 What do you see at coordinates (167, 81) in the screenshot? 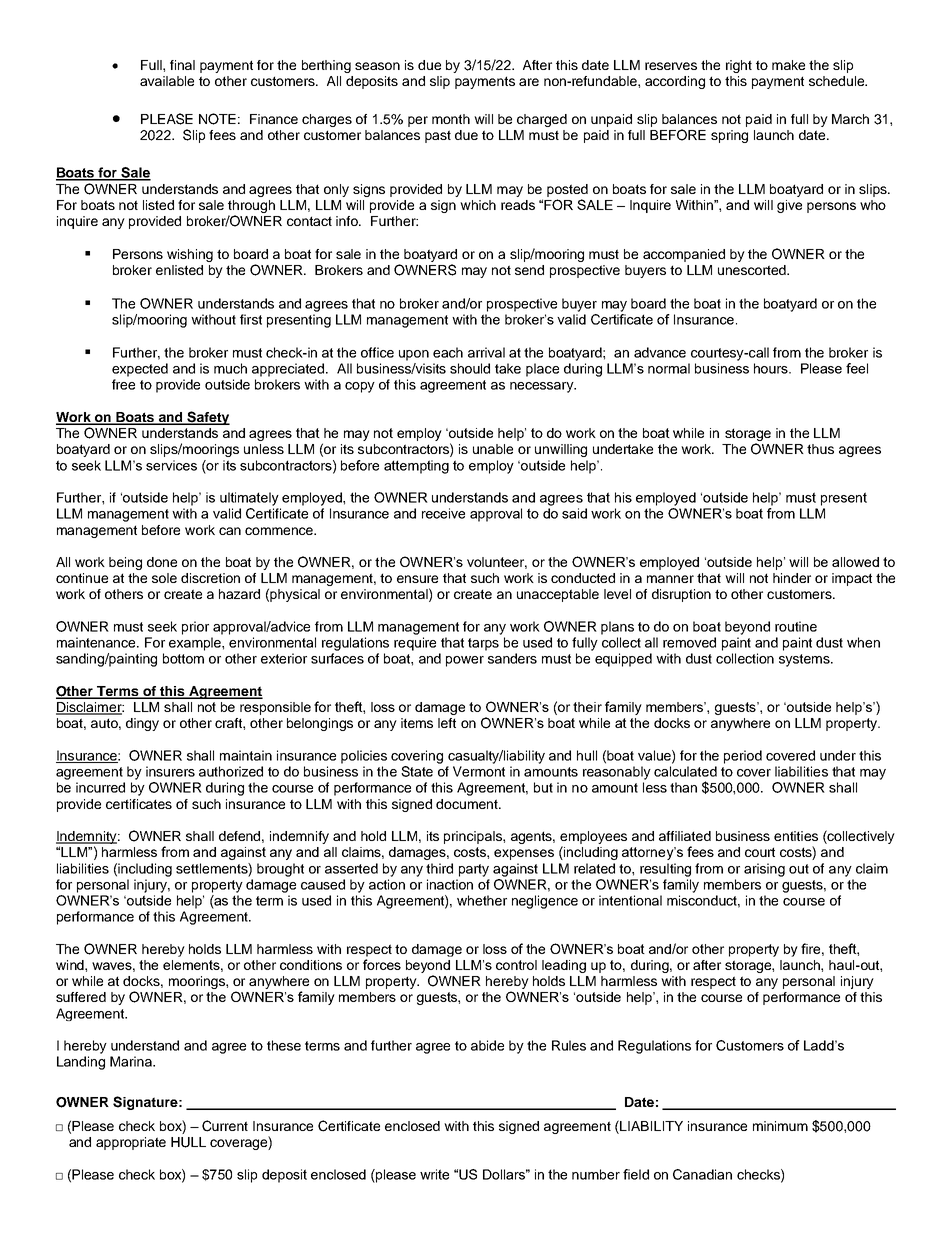
I see `available` at bounding box center [167, 81].
